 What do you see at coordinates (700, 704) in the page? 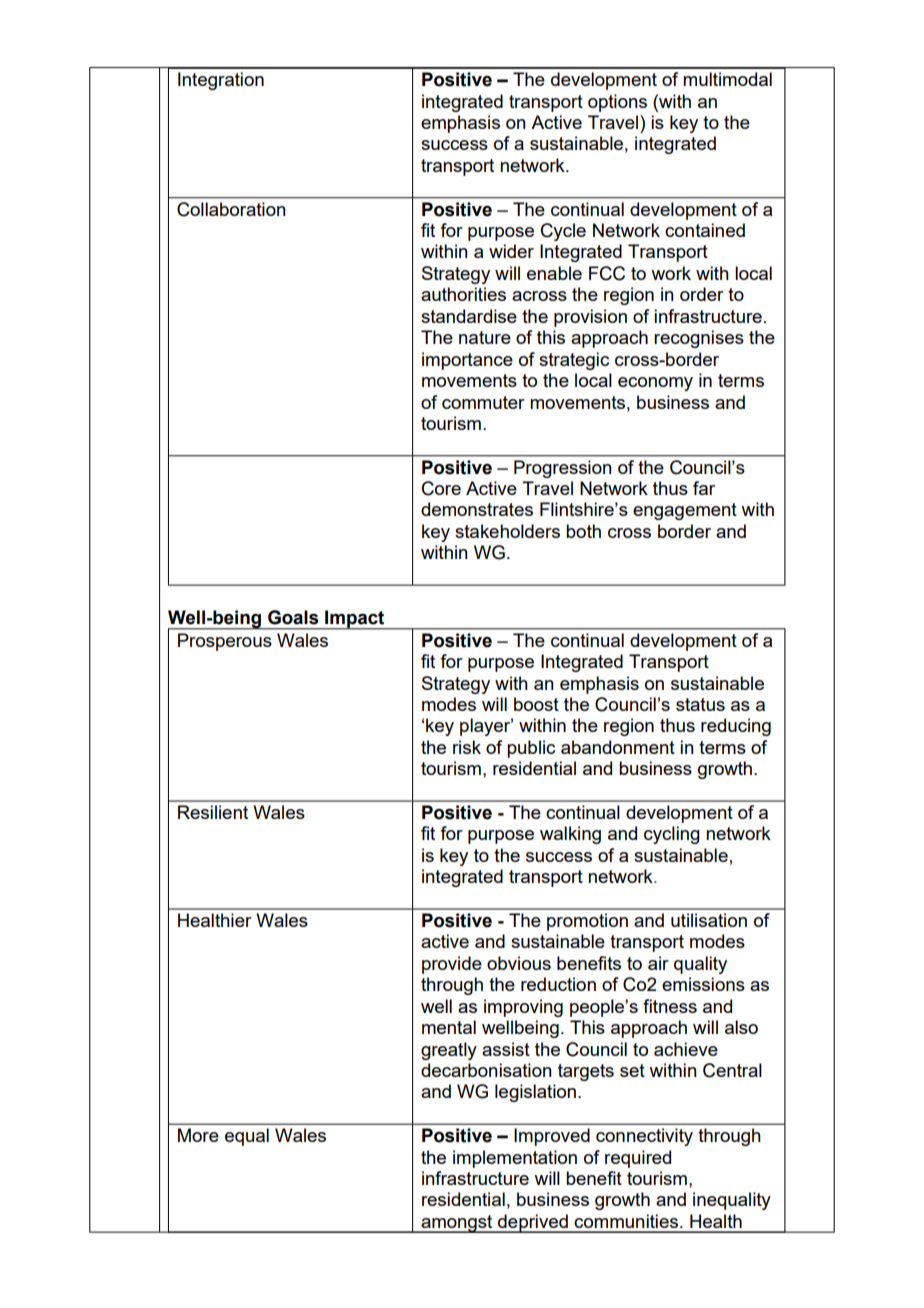
I see `status` at bounding box center [700, 704].
